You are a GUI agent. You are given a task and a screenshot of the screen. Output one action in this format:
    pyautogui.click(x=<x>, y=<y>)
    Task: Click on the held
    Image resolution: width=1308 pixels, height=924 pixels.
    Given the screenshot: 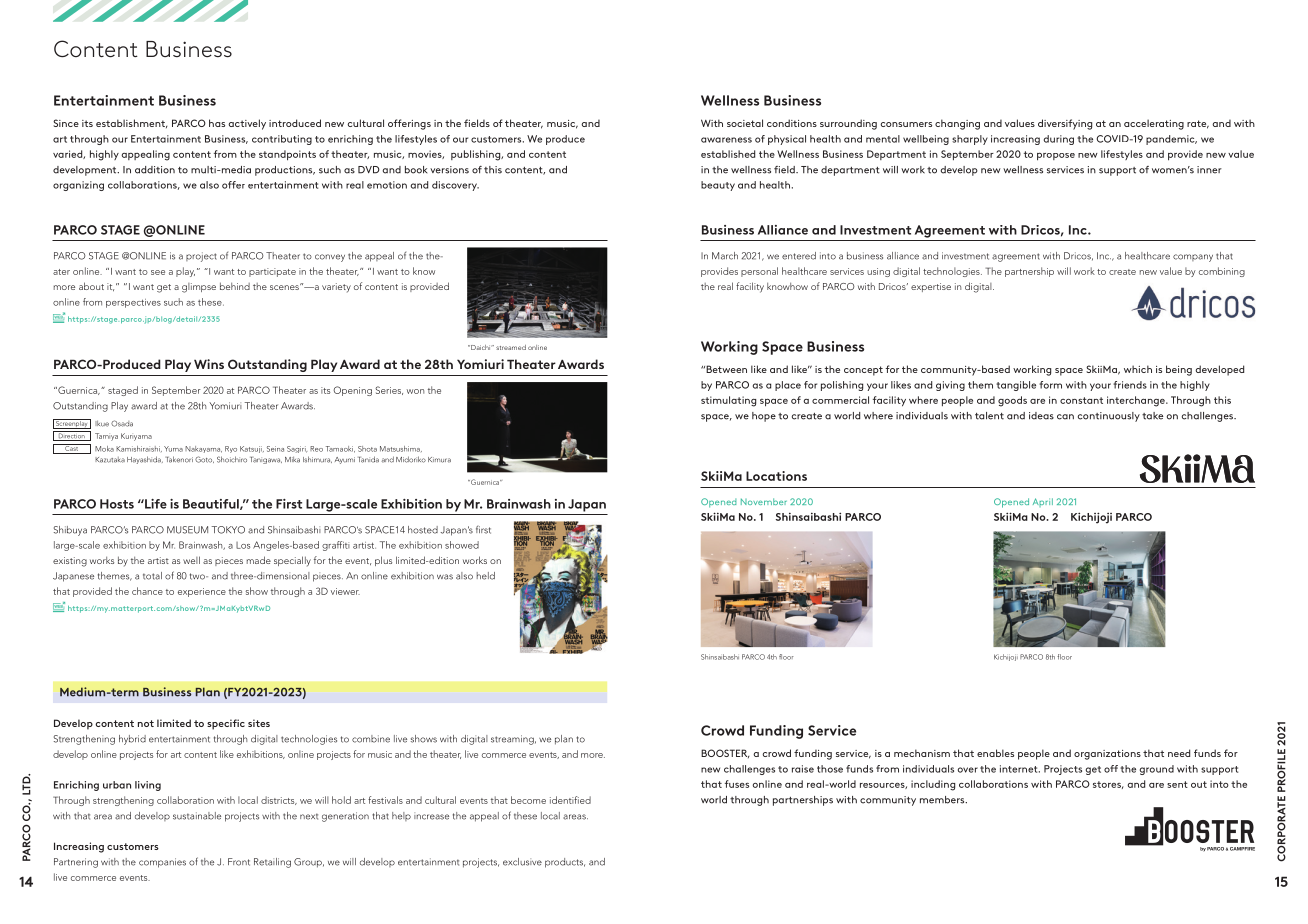 What is the action you would take?
    pyautogui.click(x=486, y=576)
